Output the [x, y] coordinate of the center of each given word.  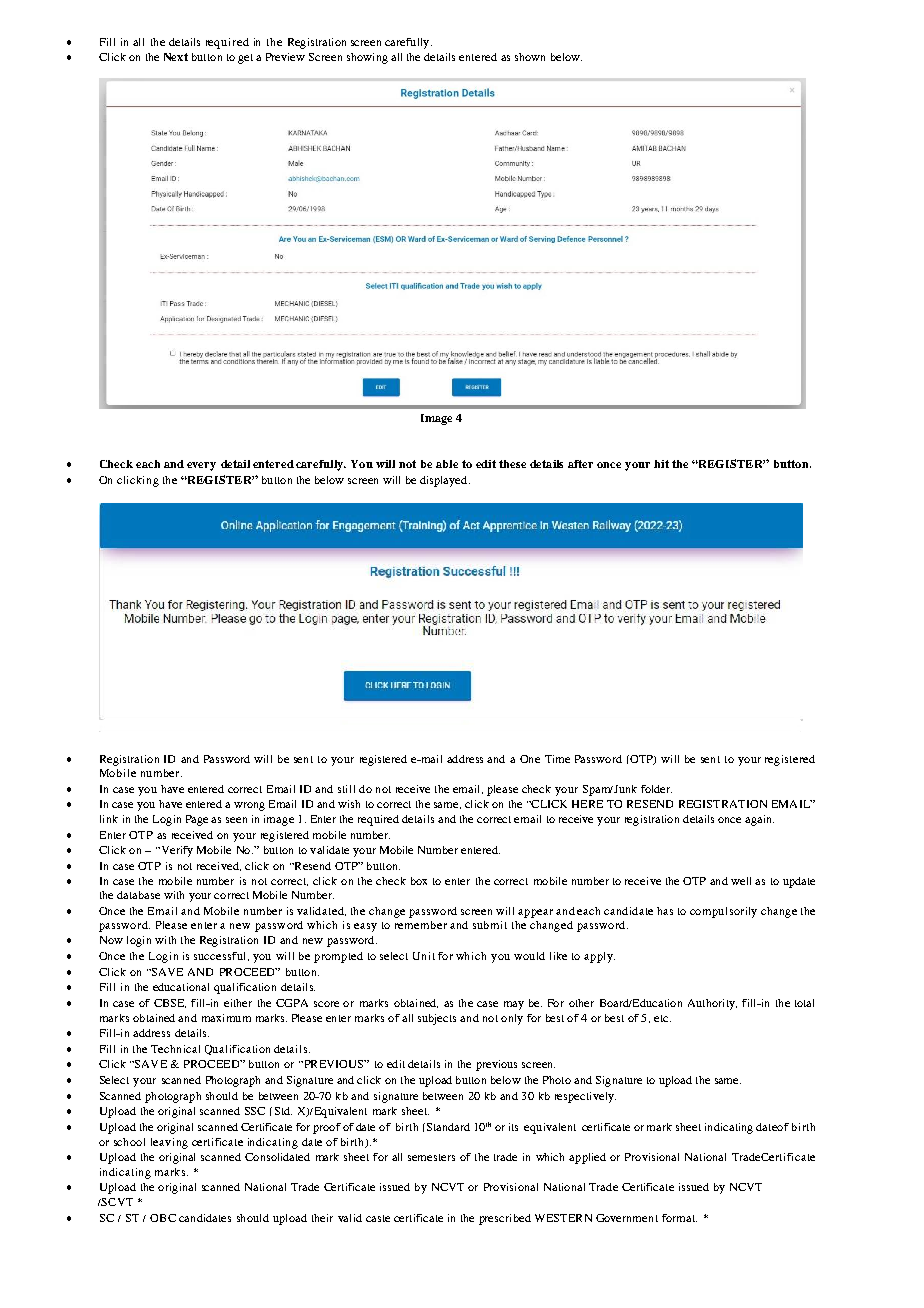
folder [656, 789]
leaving [169, 1143]
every [201, 466]
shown [530, 57]
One [530, 759]
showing [367, 58]
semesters [431, 1157]
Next [176, 57]
